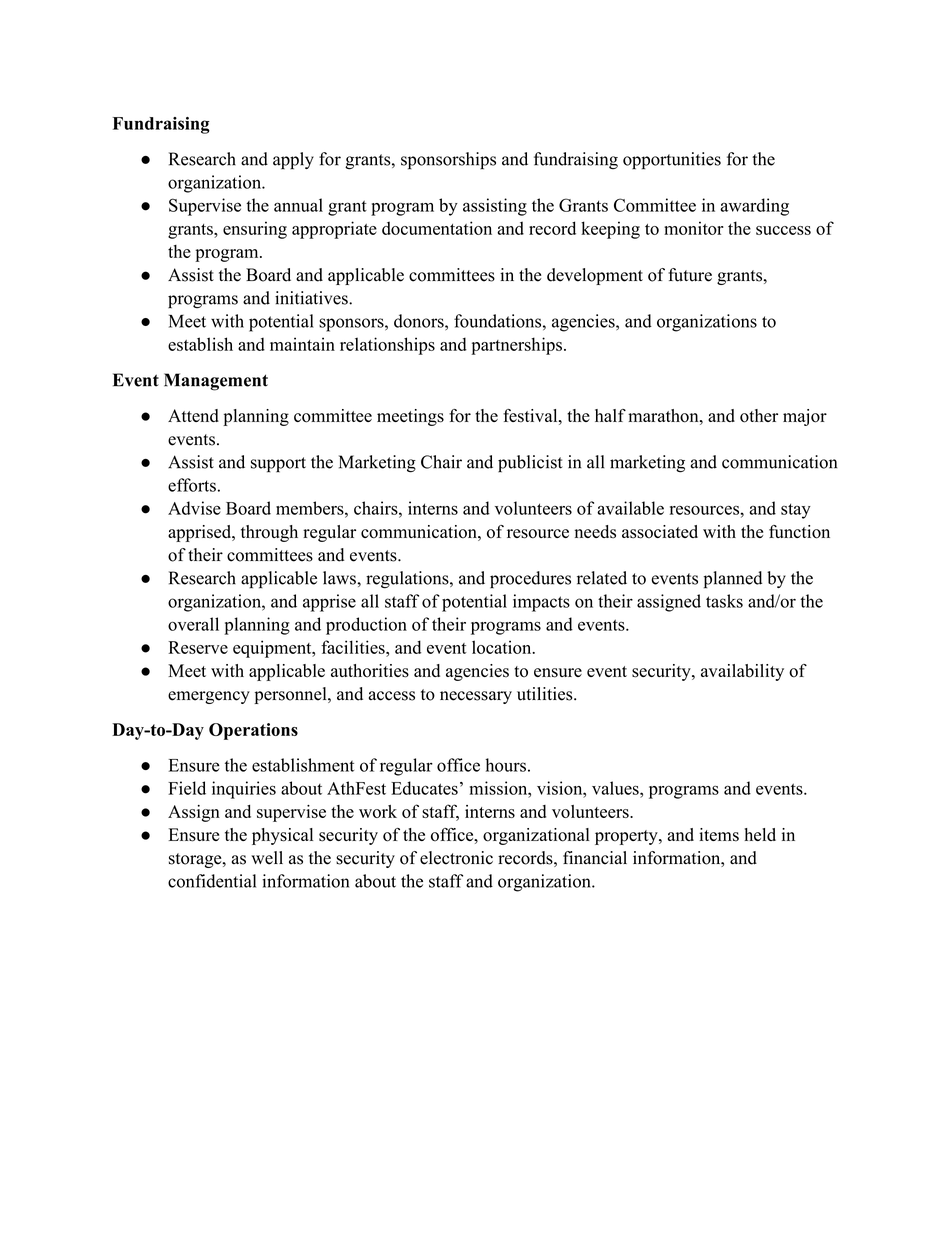 The height and width of the screenshot is (1233, 952). Describe the element at coordinates (437, 228) in the screenshot. I see `documentation` at that location.
